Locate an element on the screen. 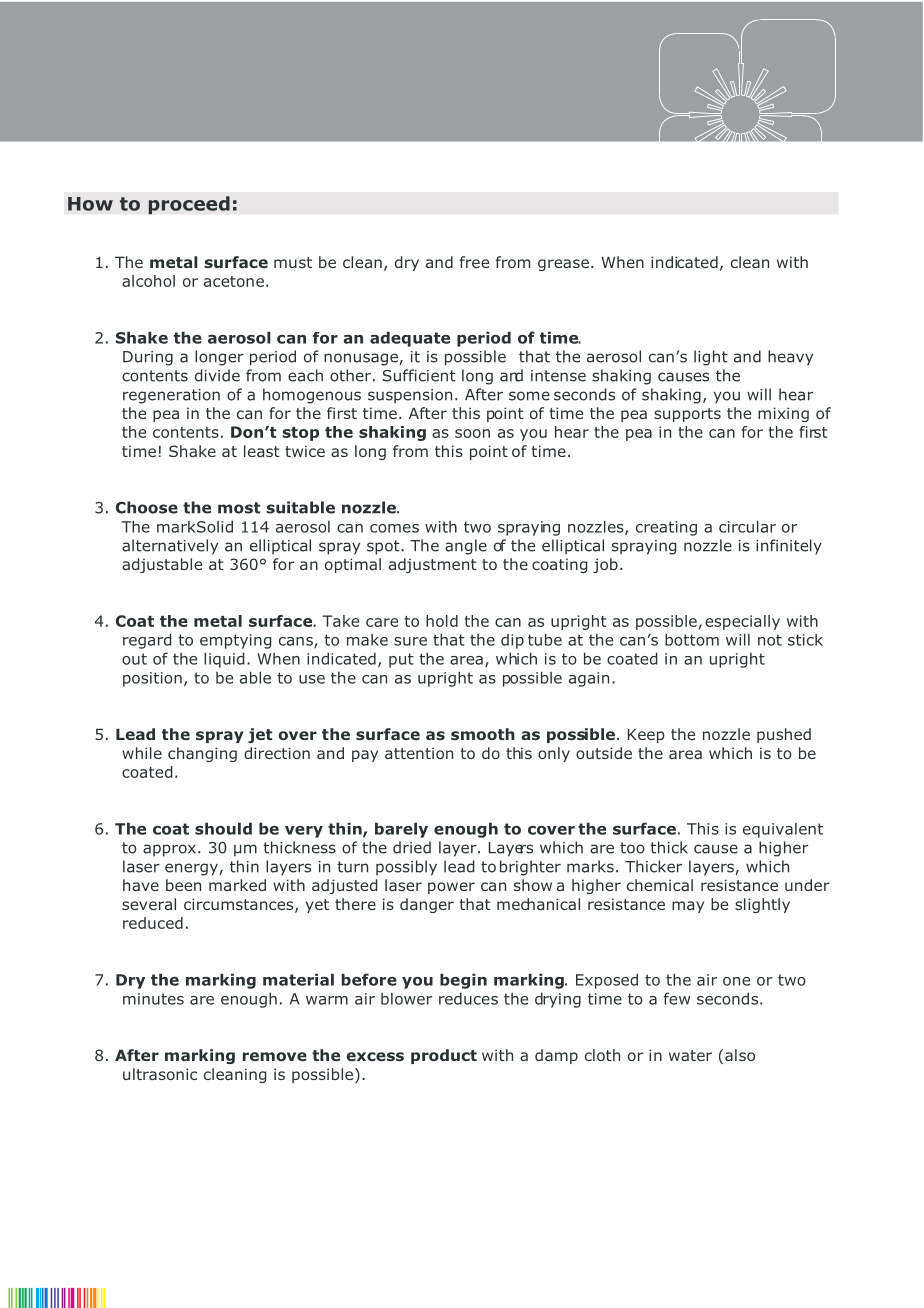  emptying is located at coordinates (236, 641).
